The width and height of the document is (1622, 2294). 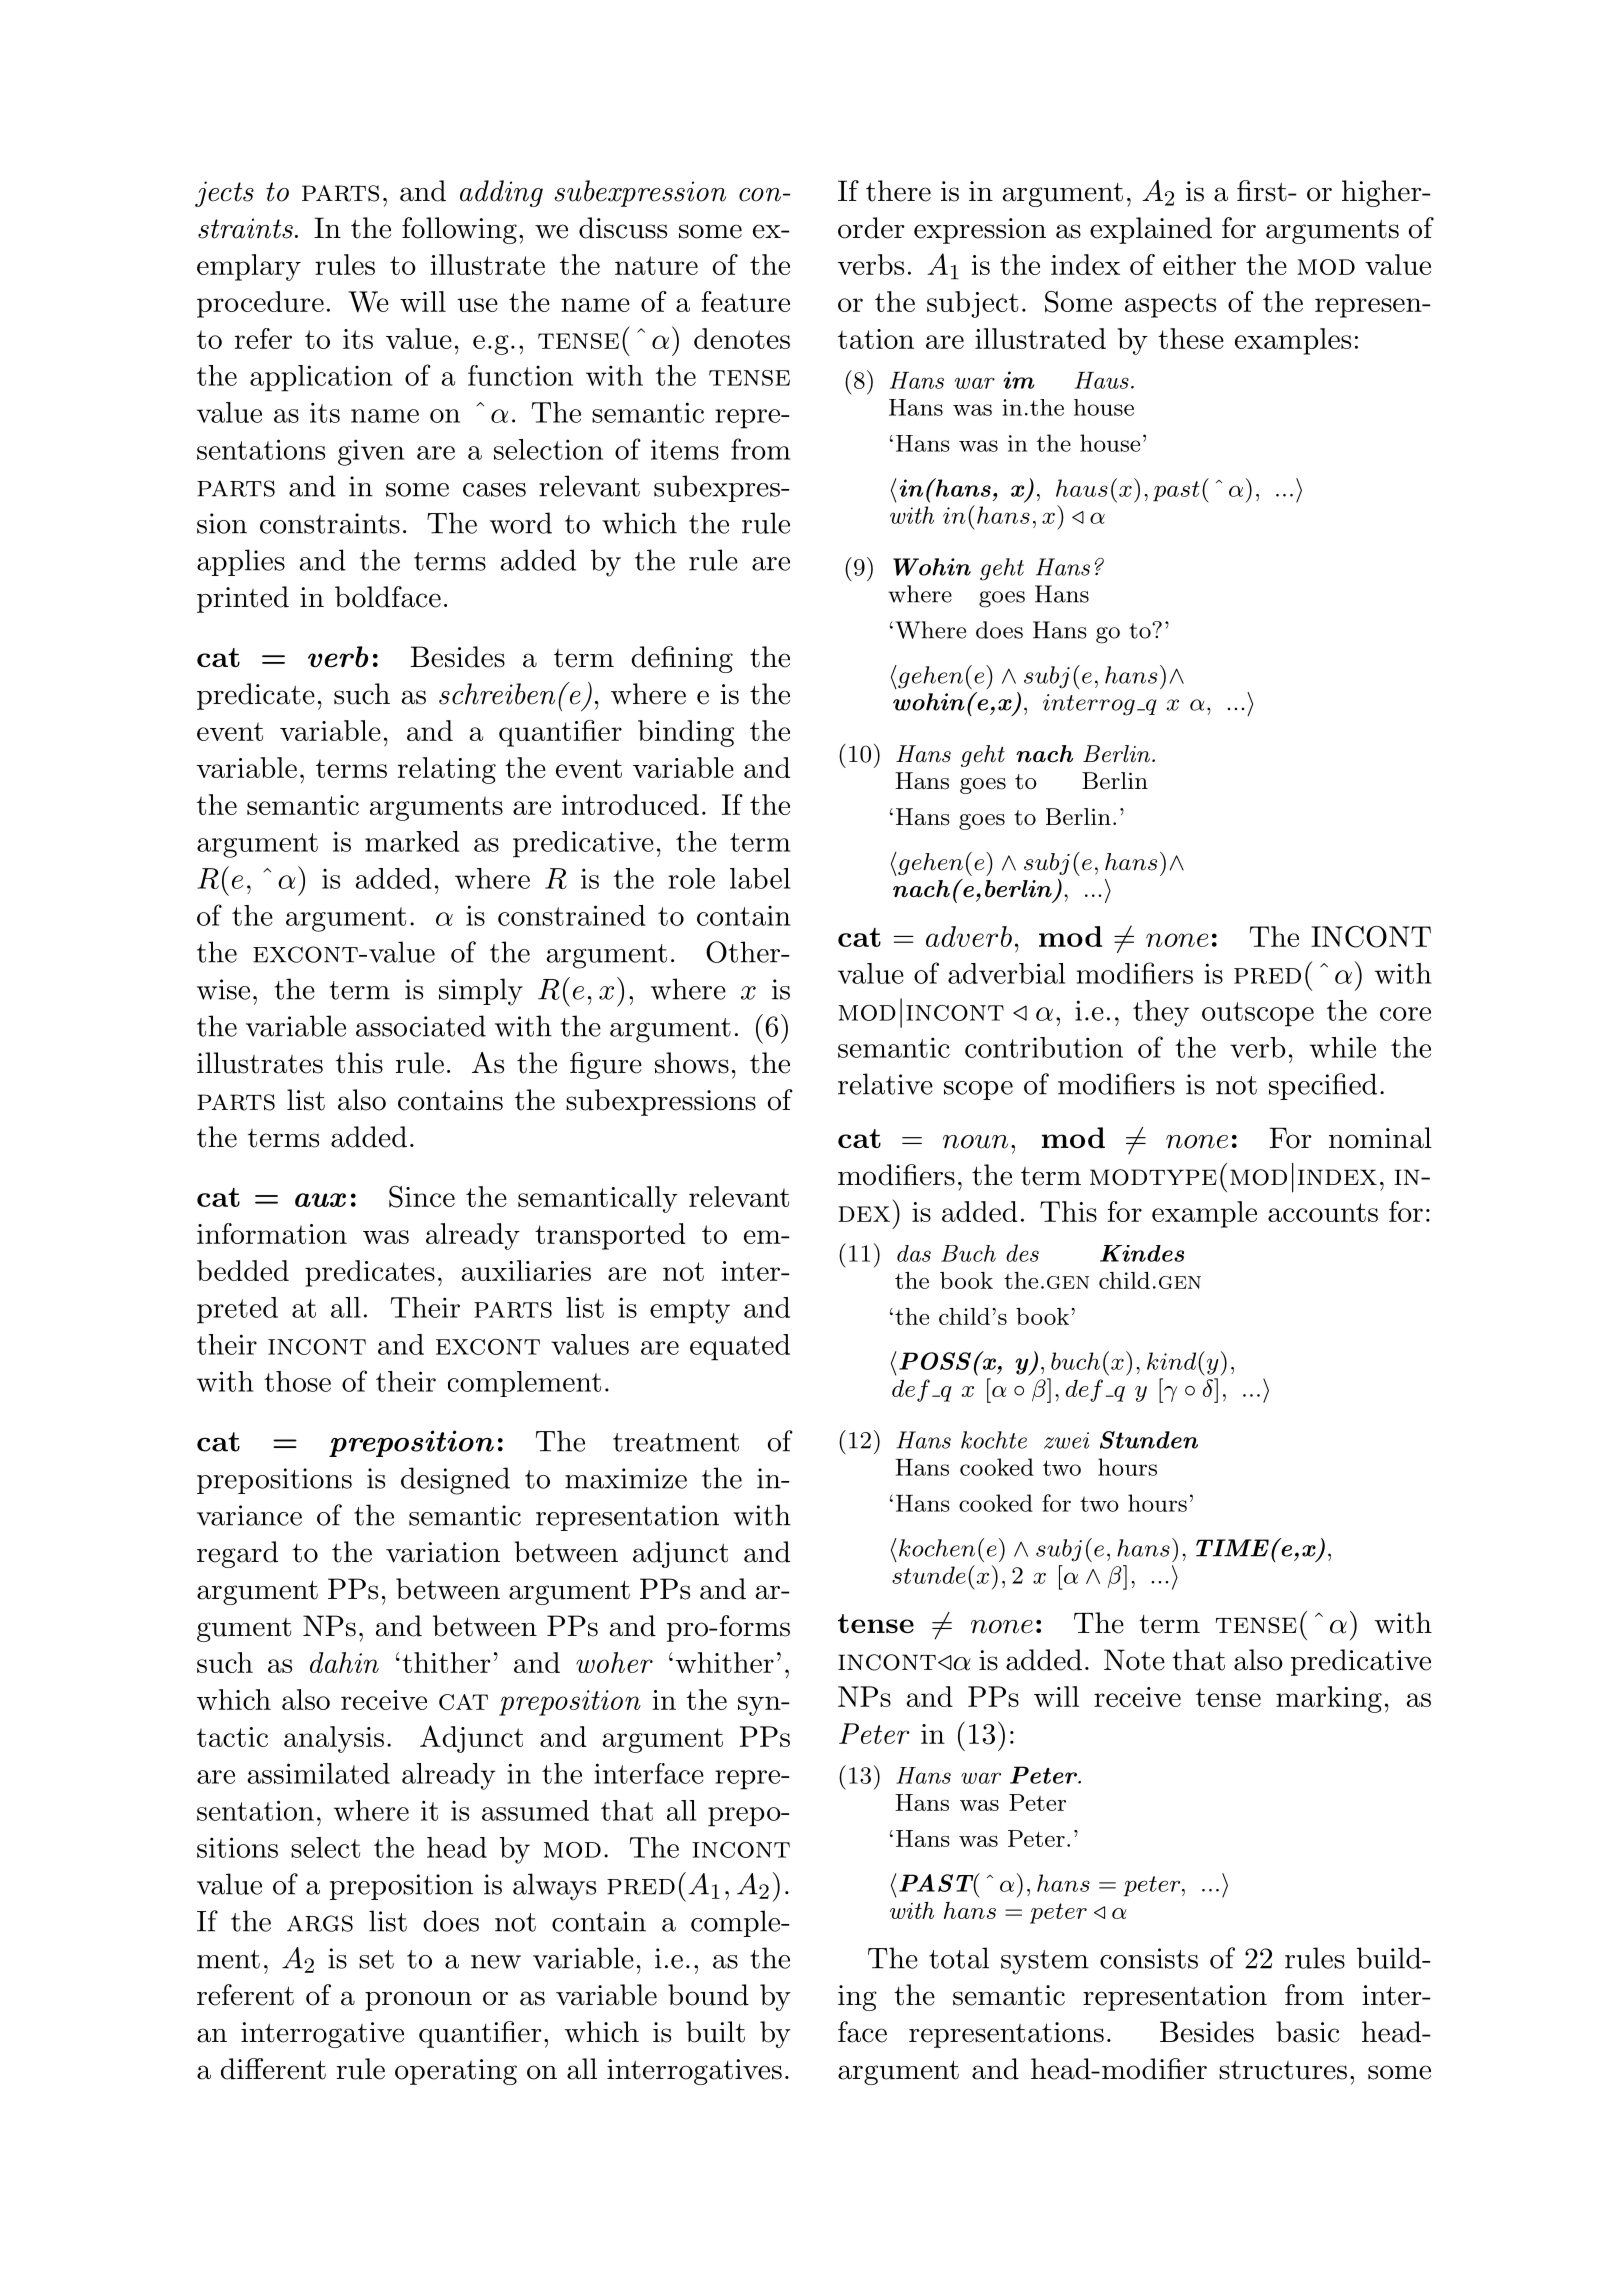 I want to click on those, so click(x=297, y=1381).
